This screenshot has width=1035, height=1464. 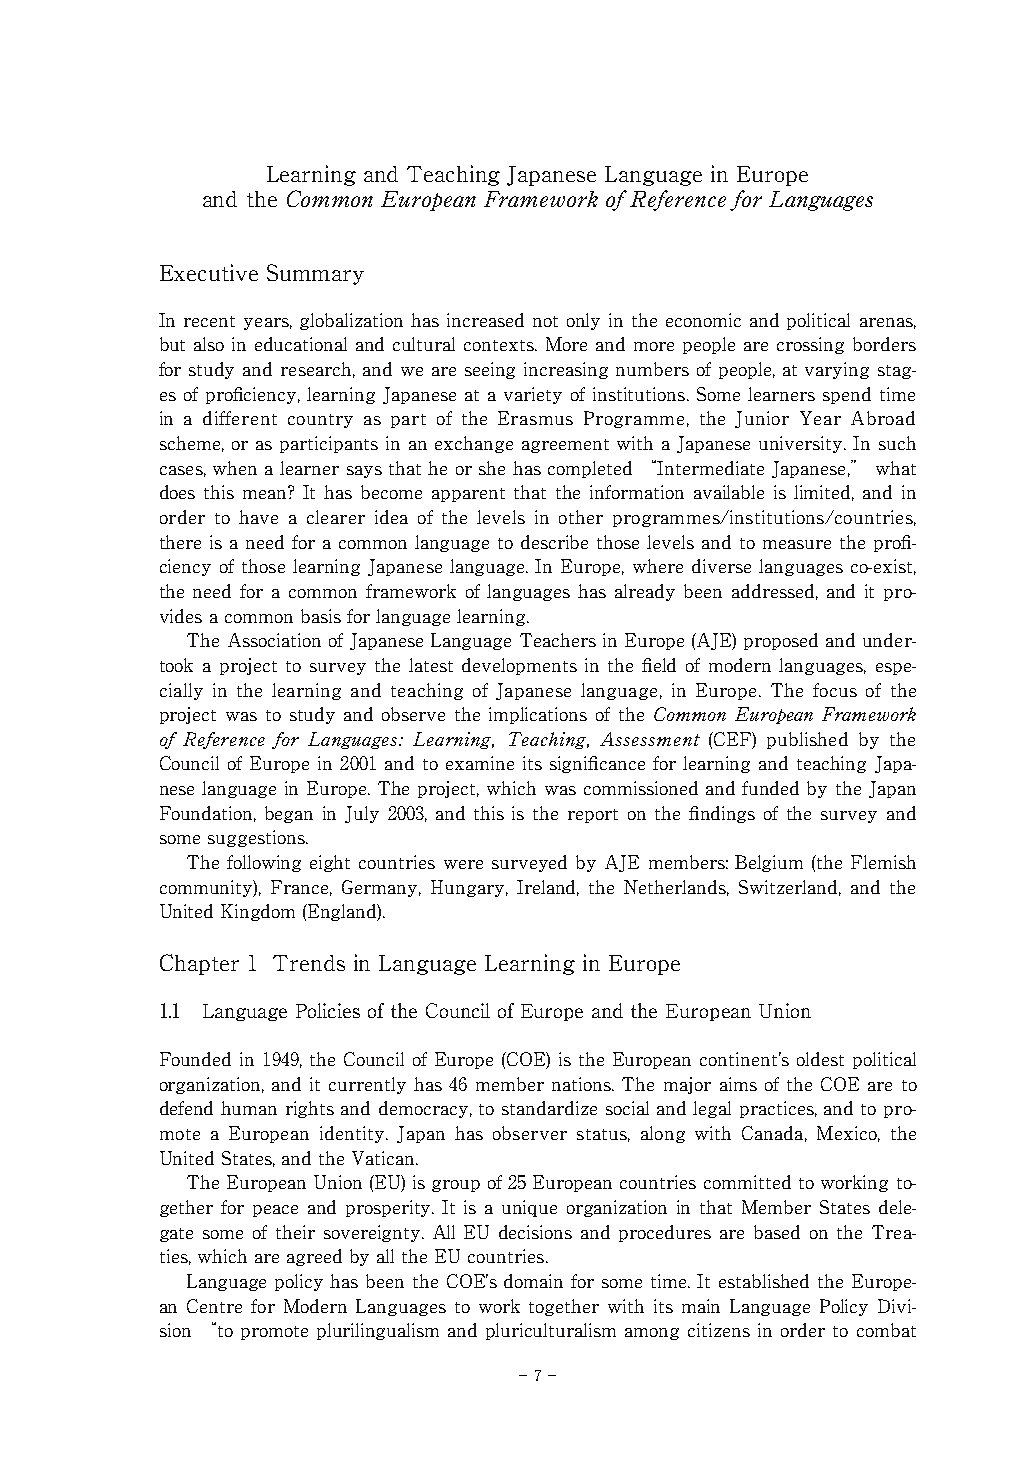 What do you see at coordinates (545, 321) in the screenshot?
I see `not` at bounding box center [545, 321].
